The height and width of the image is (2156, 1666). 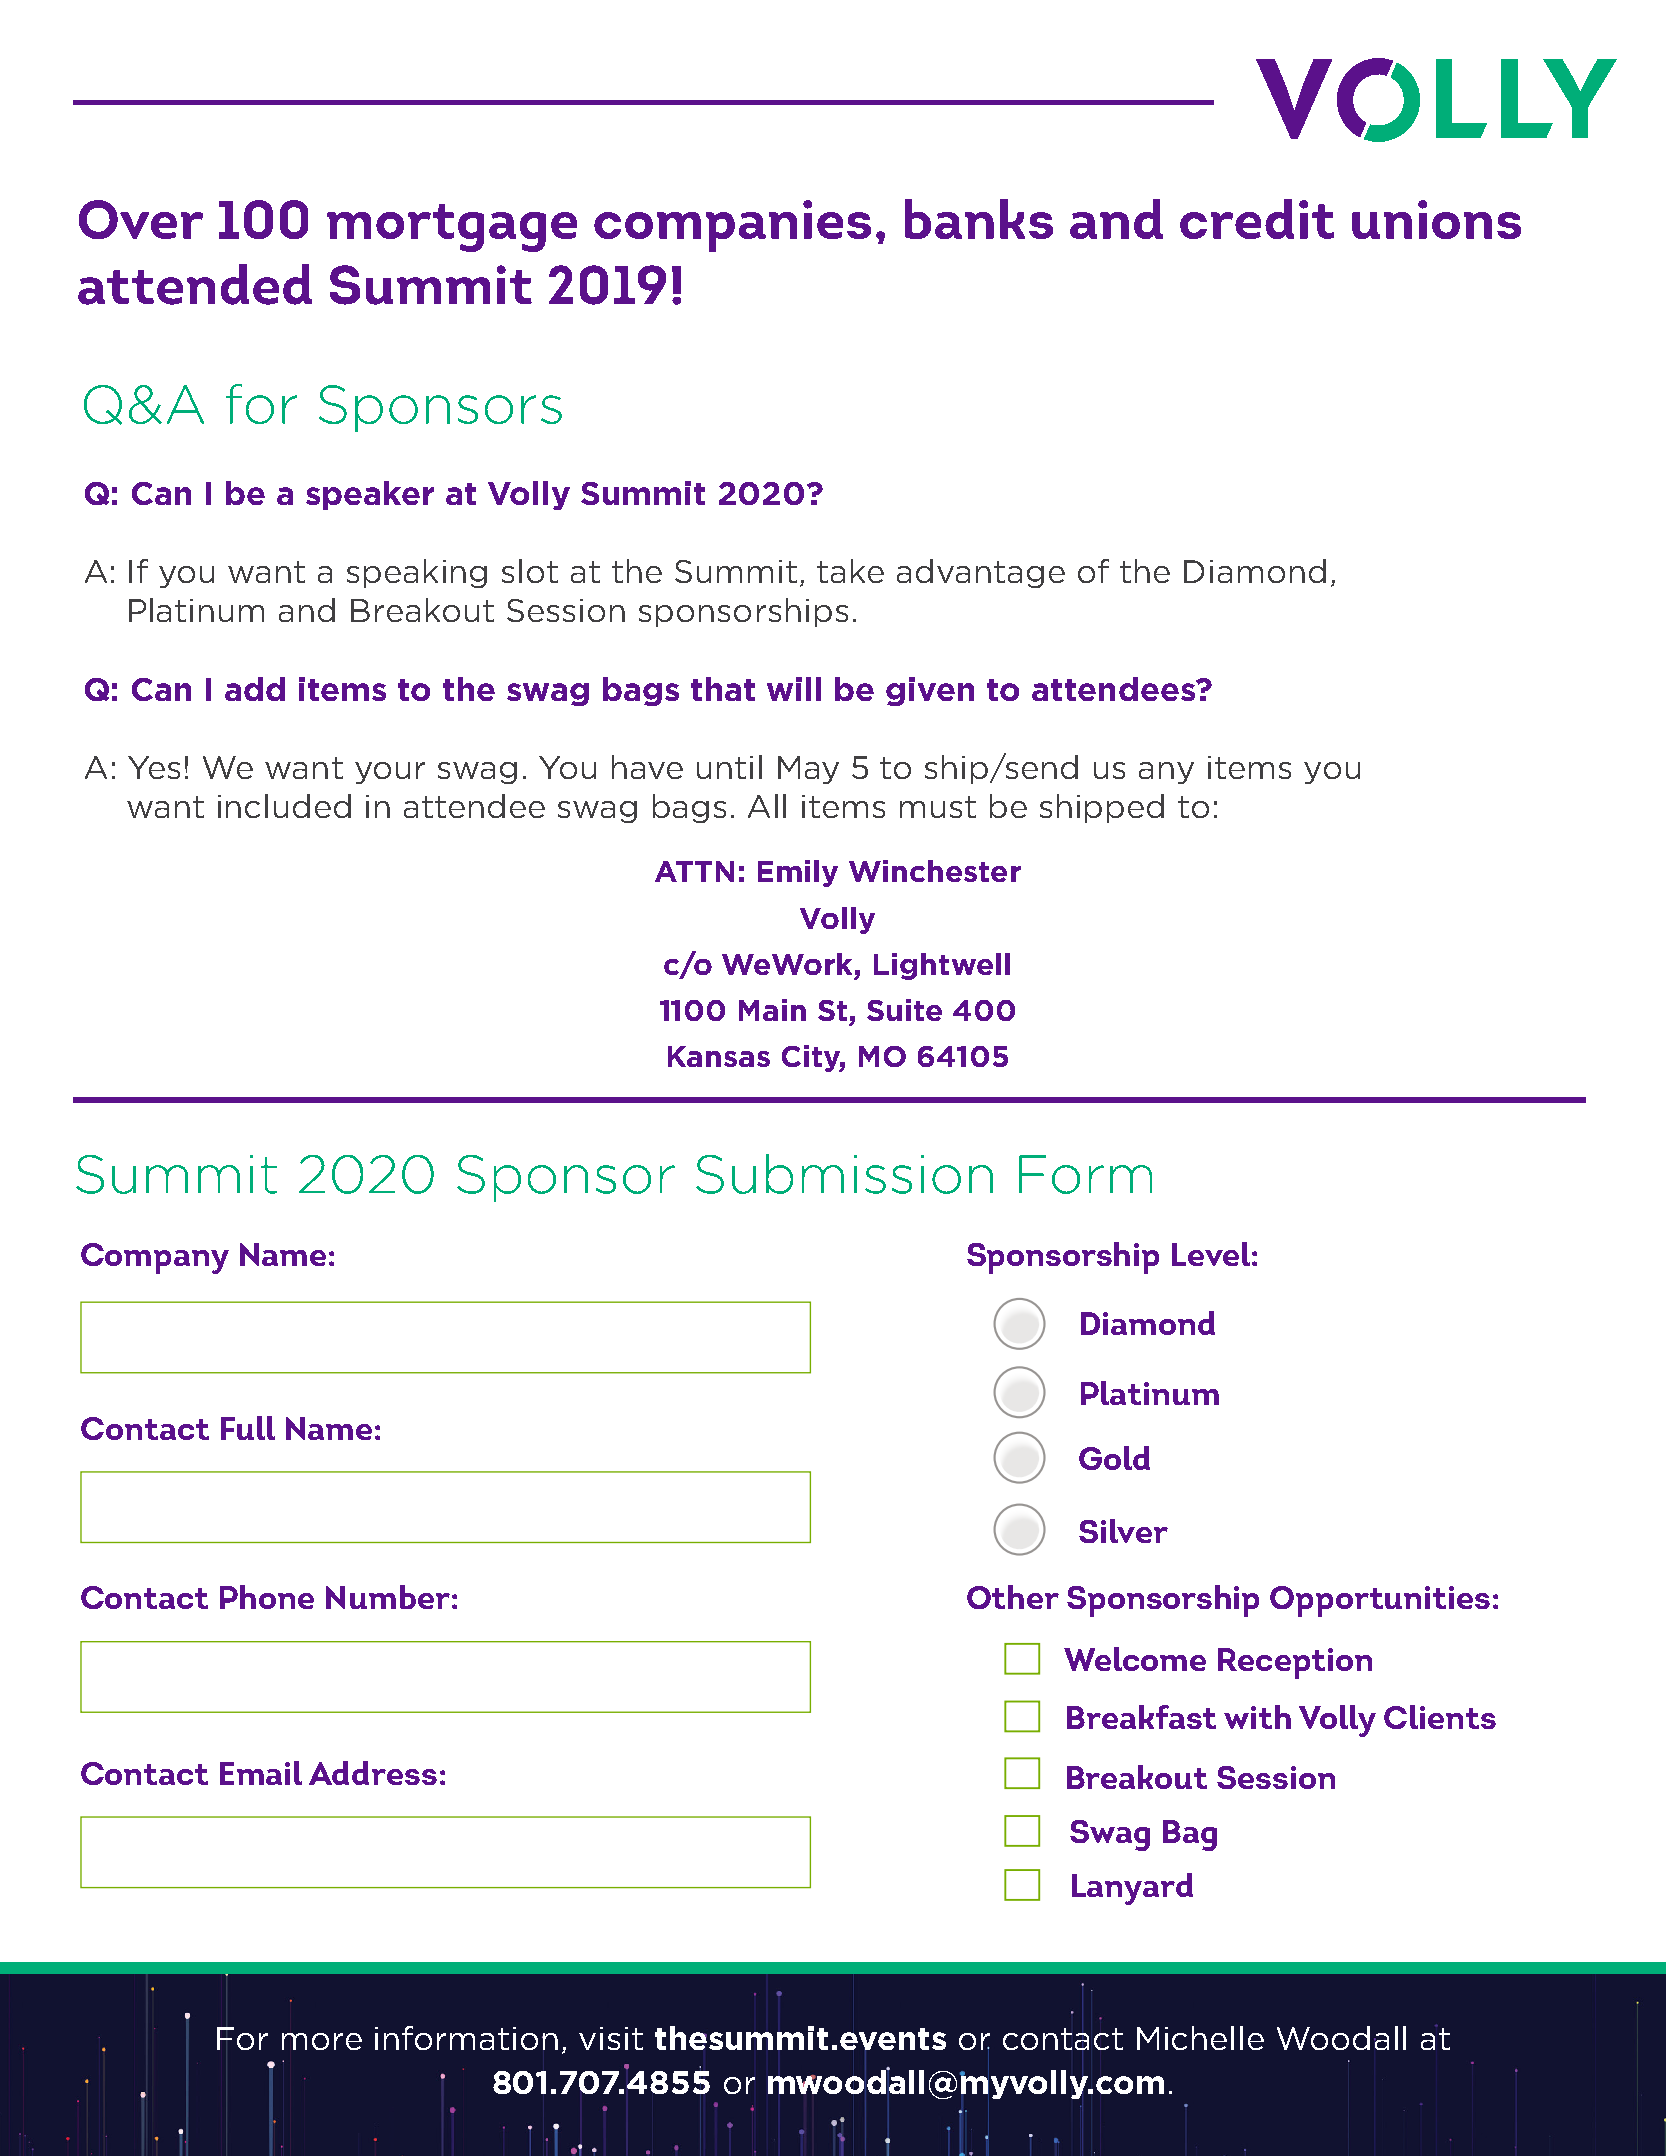 What do you see at coordinates (1257, 219) in the image?
I see `credit` at bounding box center [1257, 219].
